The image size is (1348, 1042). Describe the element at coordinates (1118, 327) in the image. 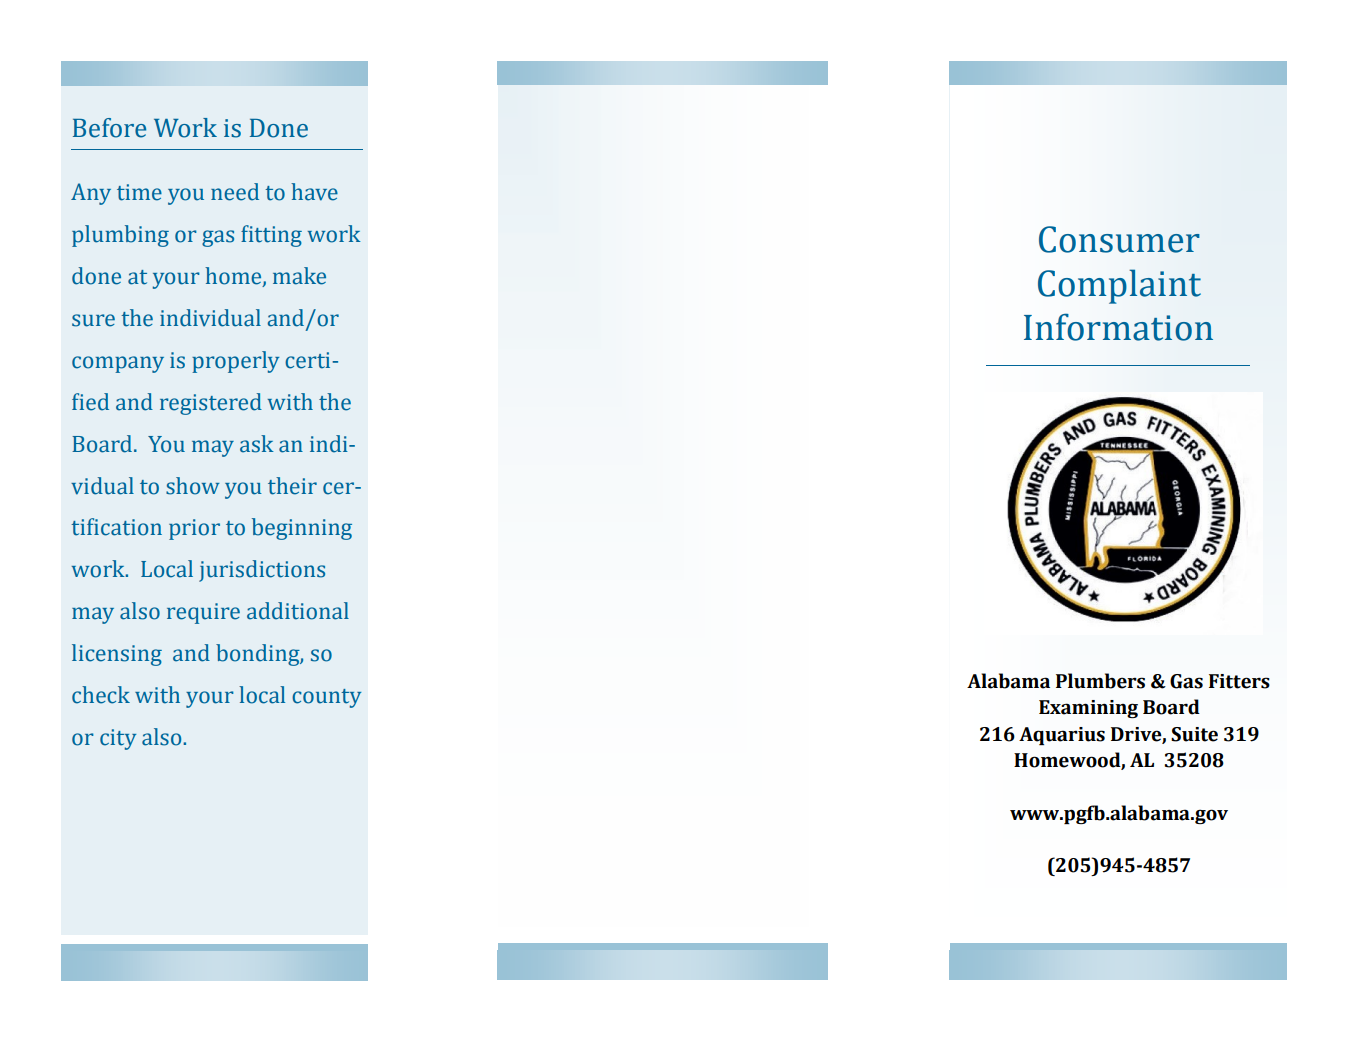

I see `Information` at that location.
